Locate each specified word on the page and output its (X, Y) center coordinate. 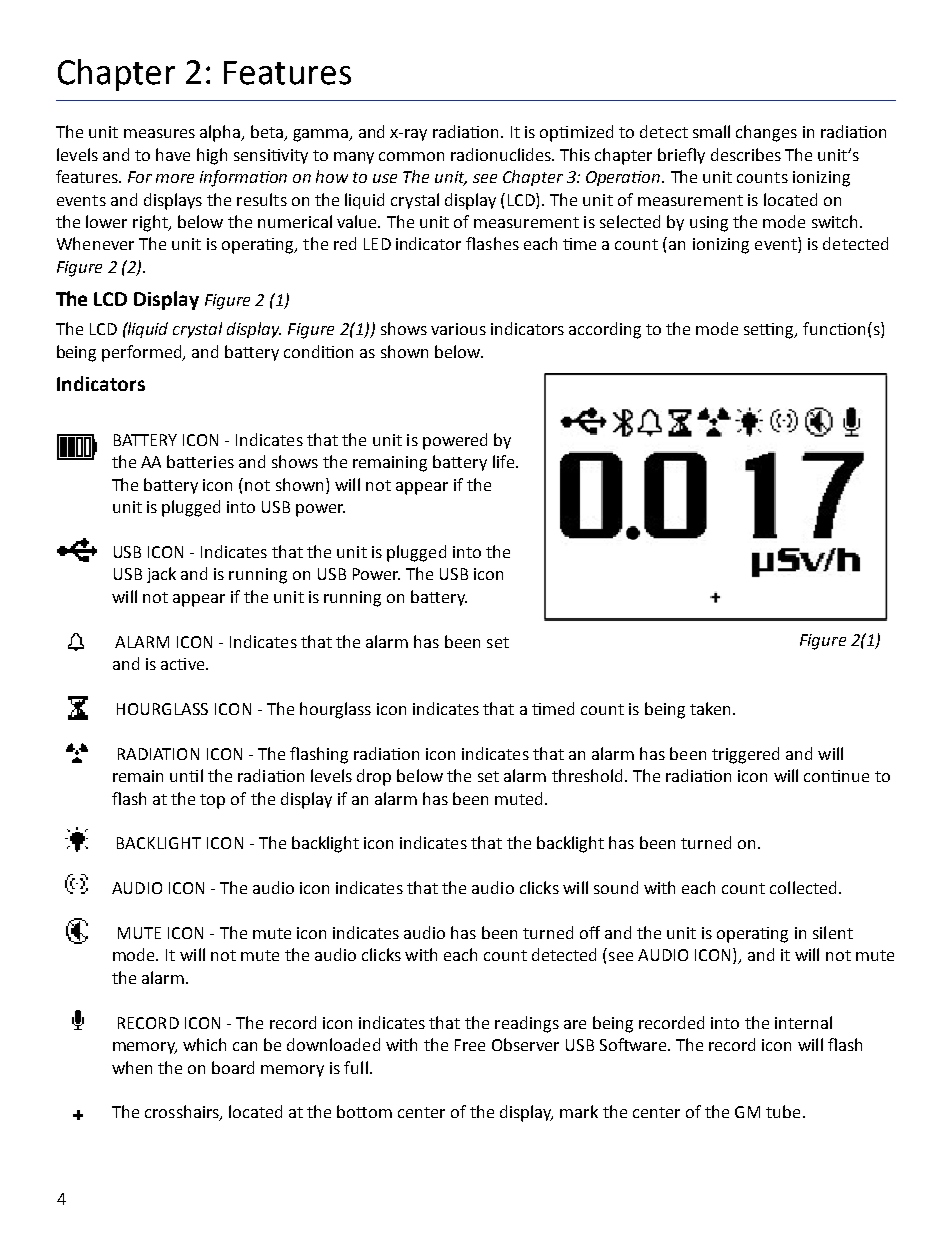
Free (470, 1045)
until (186, 775)
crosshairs (183, 1113)
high (212, 156)
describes (746, 154)
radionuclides (502, 154)
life (503, 461)
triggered (745, 755)
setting (770, 331)
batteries (200, 461)
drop (374, 777)
